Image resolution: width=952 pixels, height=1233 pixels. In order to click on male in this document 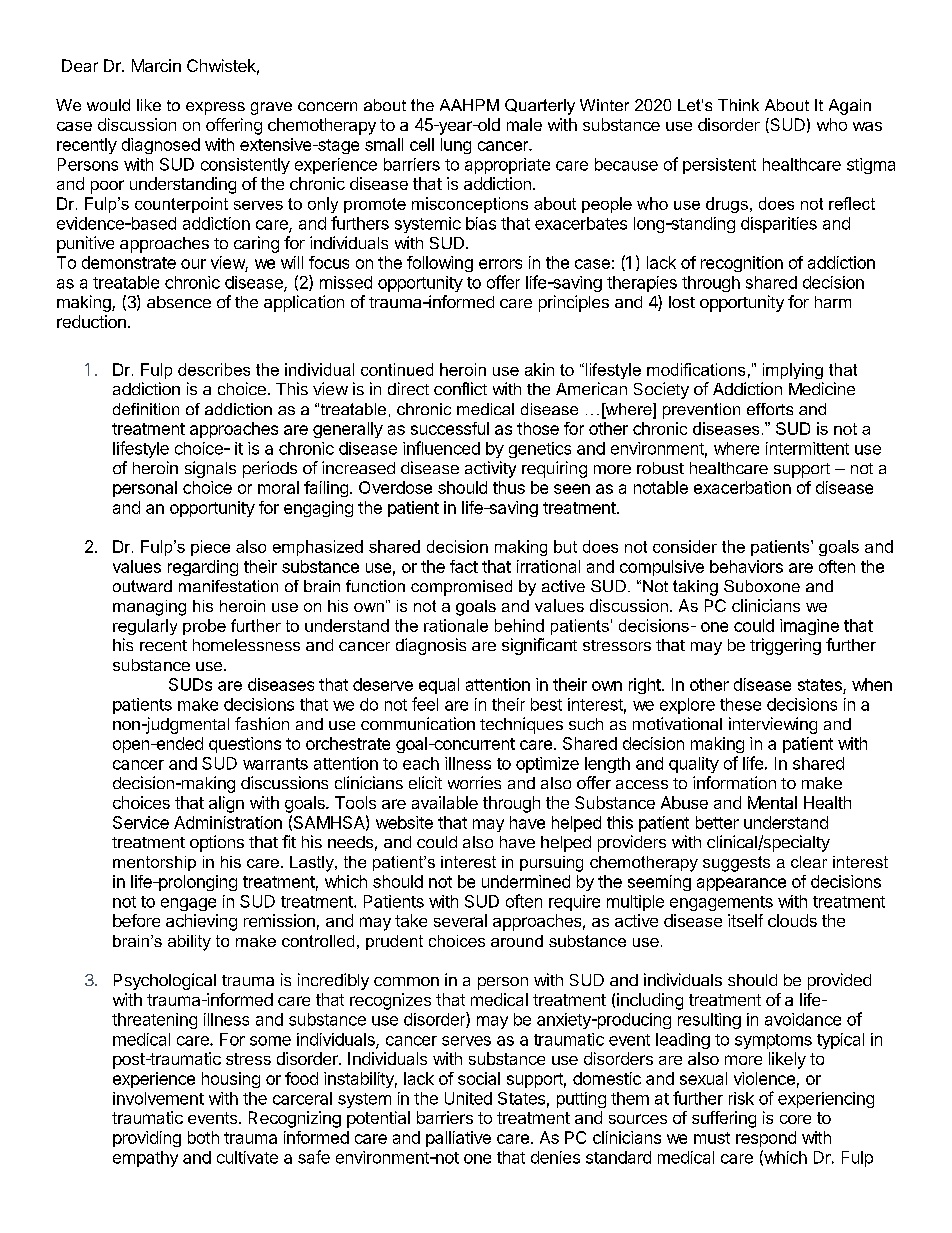, I will do `click(524, 124)`.
